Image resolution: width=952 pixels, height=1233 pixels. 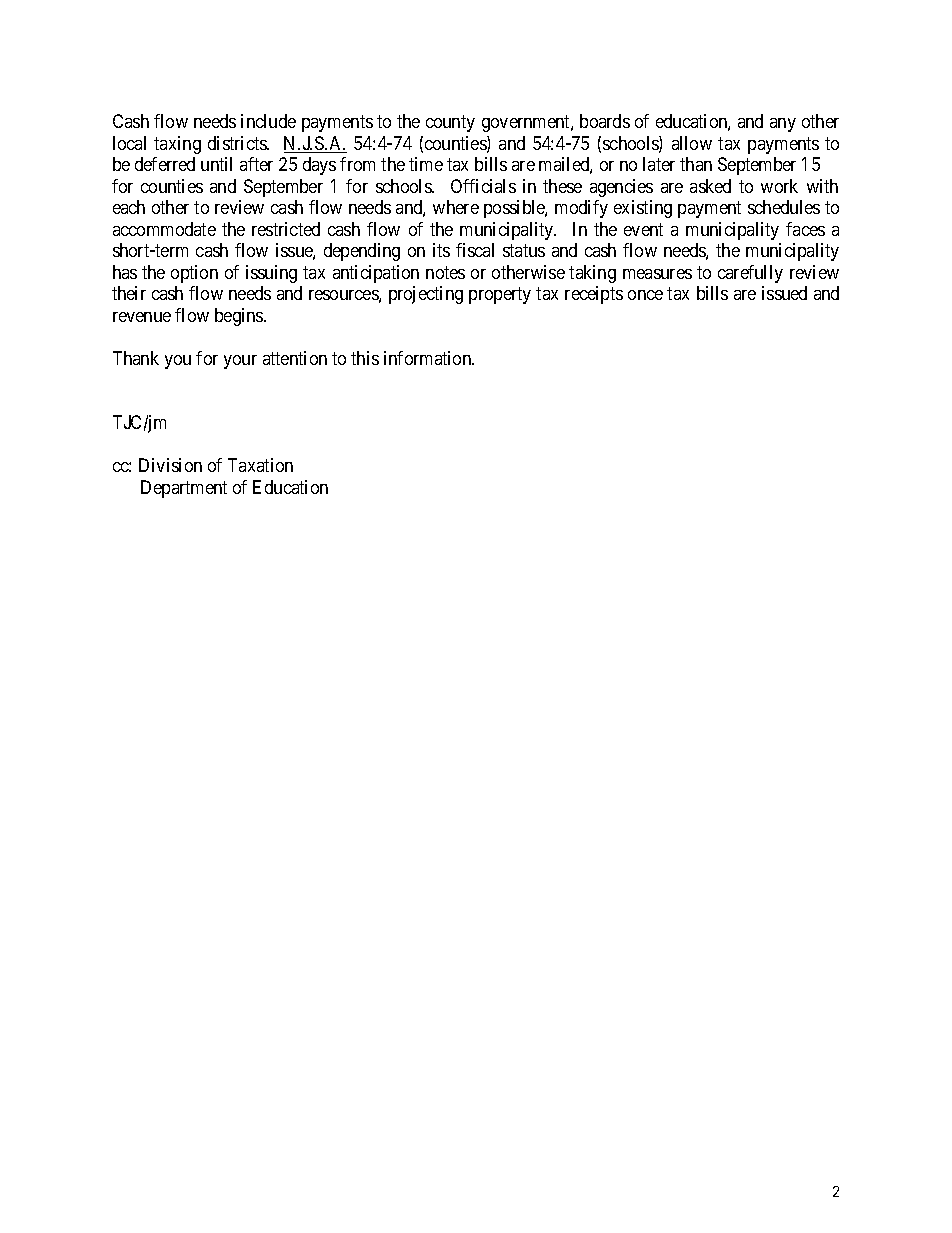 What do you see at coordinates (500, 296) in the document?
I see `property` at bounding box center [500, 296].
